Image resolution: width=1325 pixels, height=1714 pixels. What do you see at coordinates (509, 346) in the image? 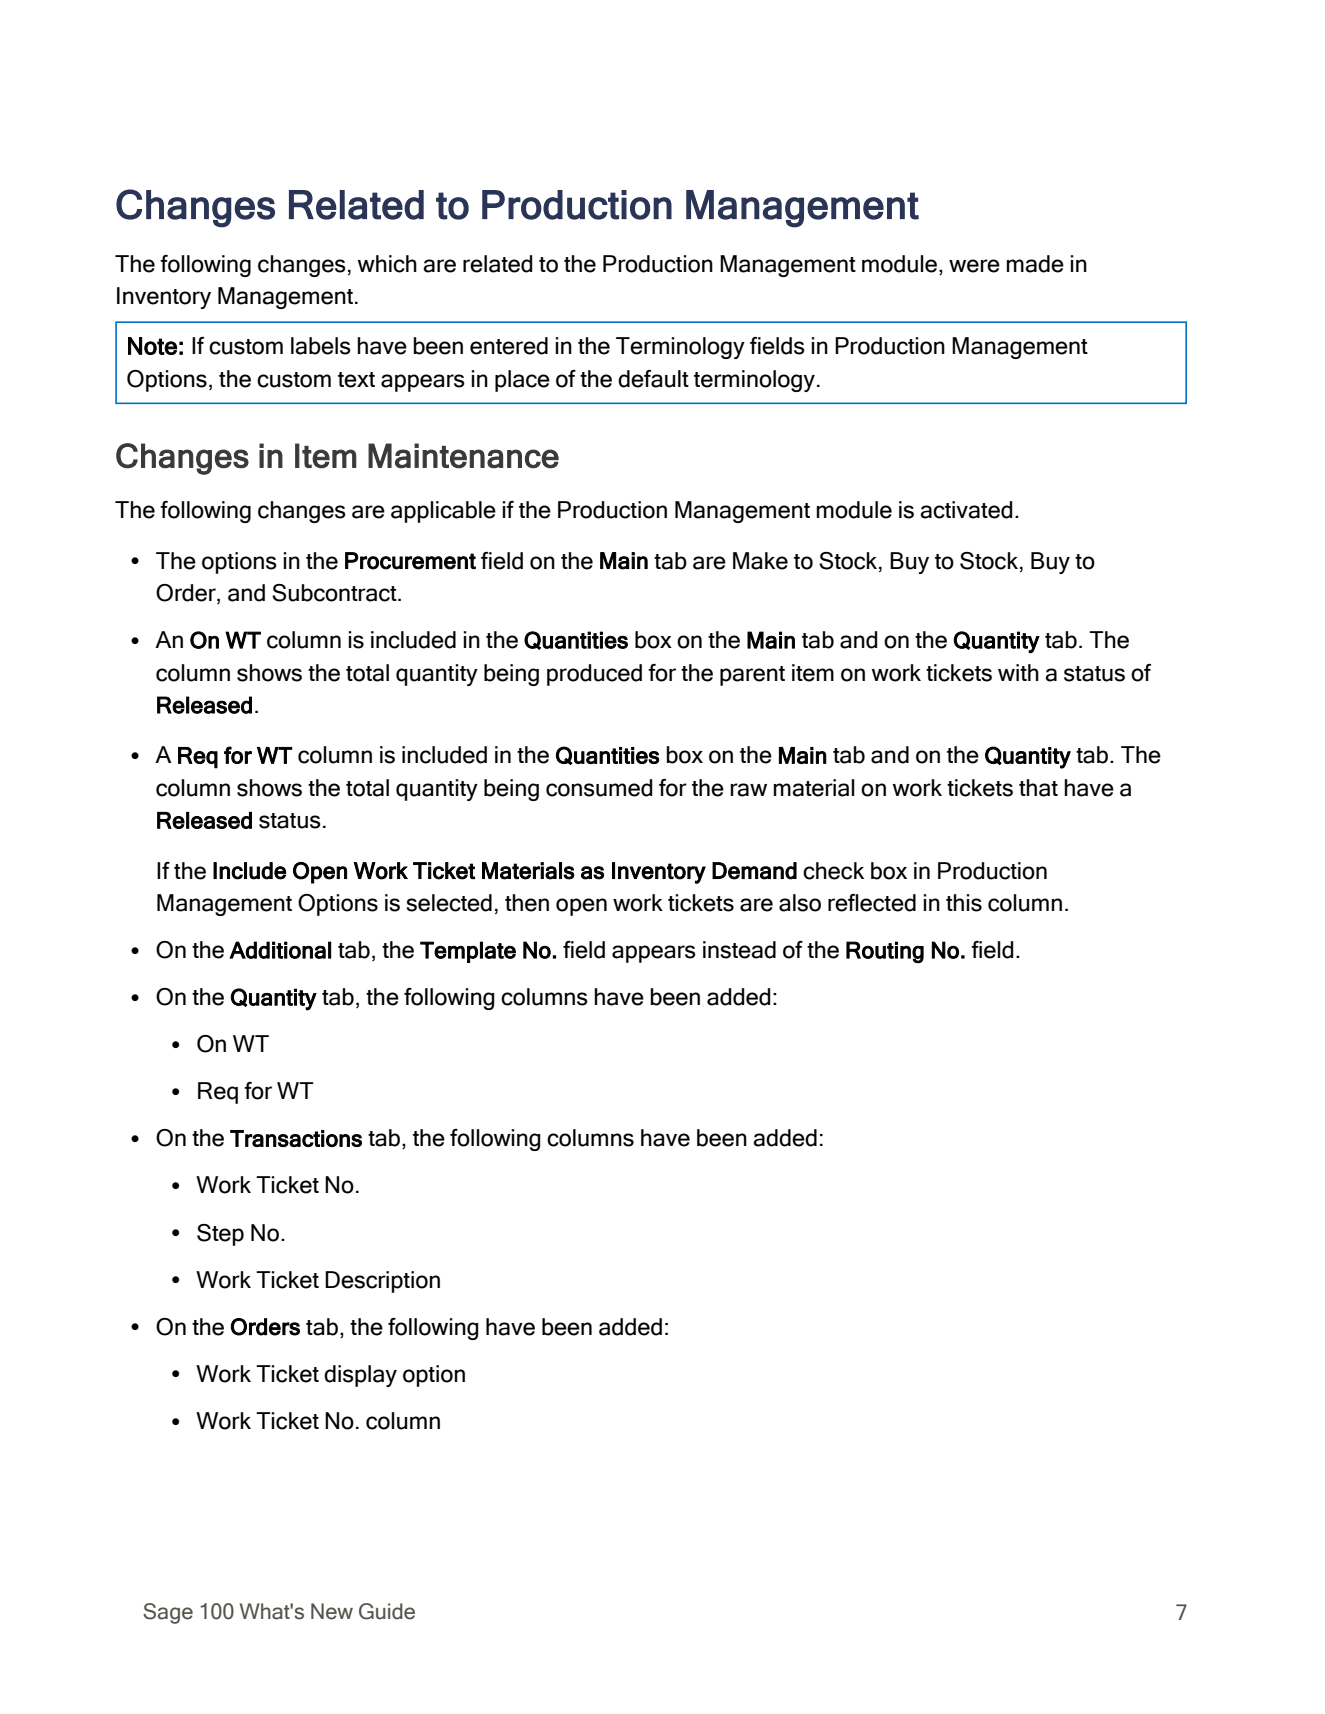
I see `entered` at bounding box center [509, 346].
